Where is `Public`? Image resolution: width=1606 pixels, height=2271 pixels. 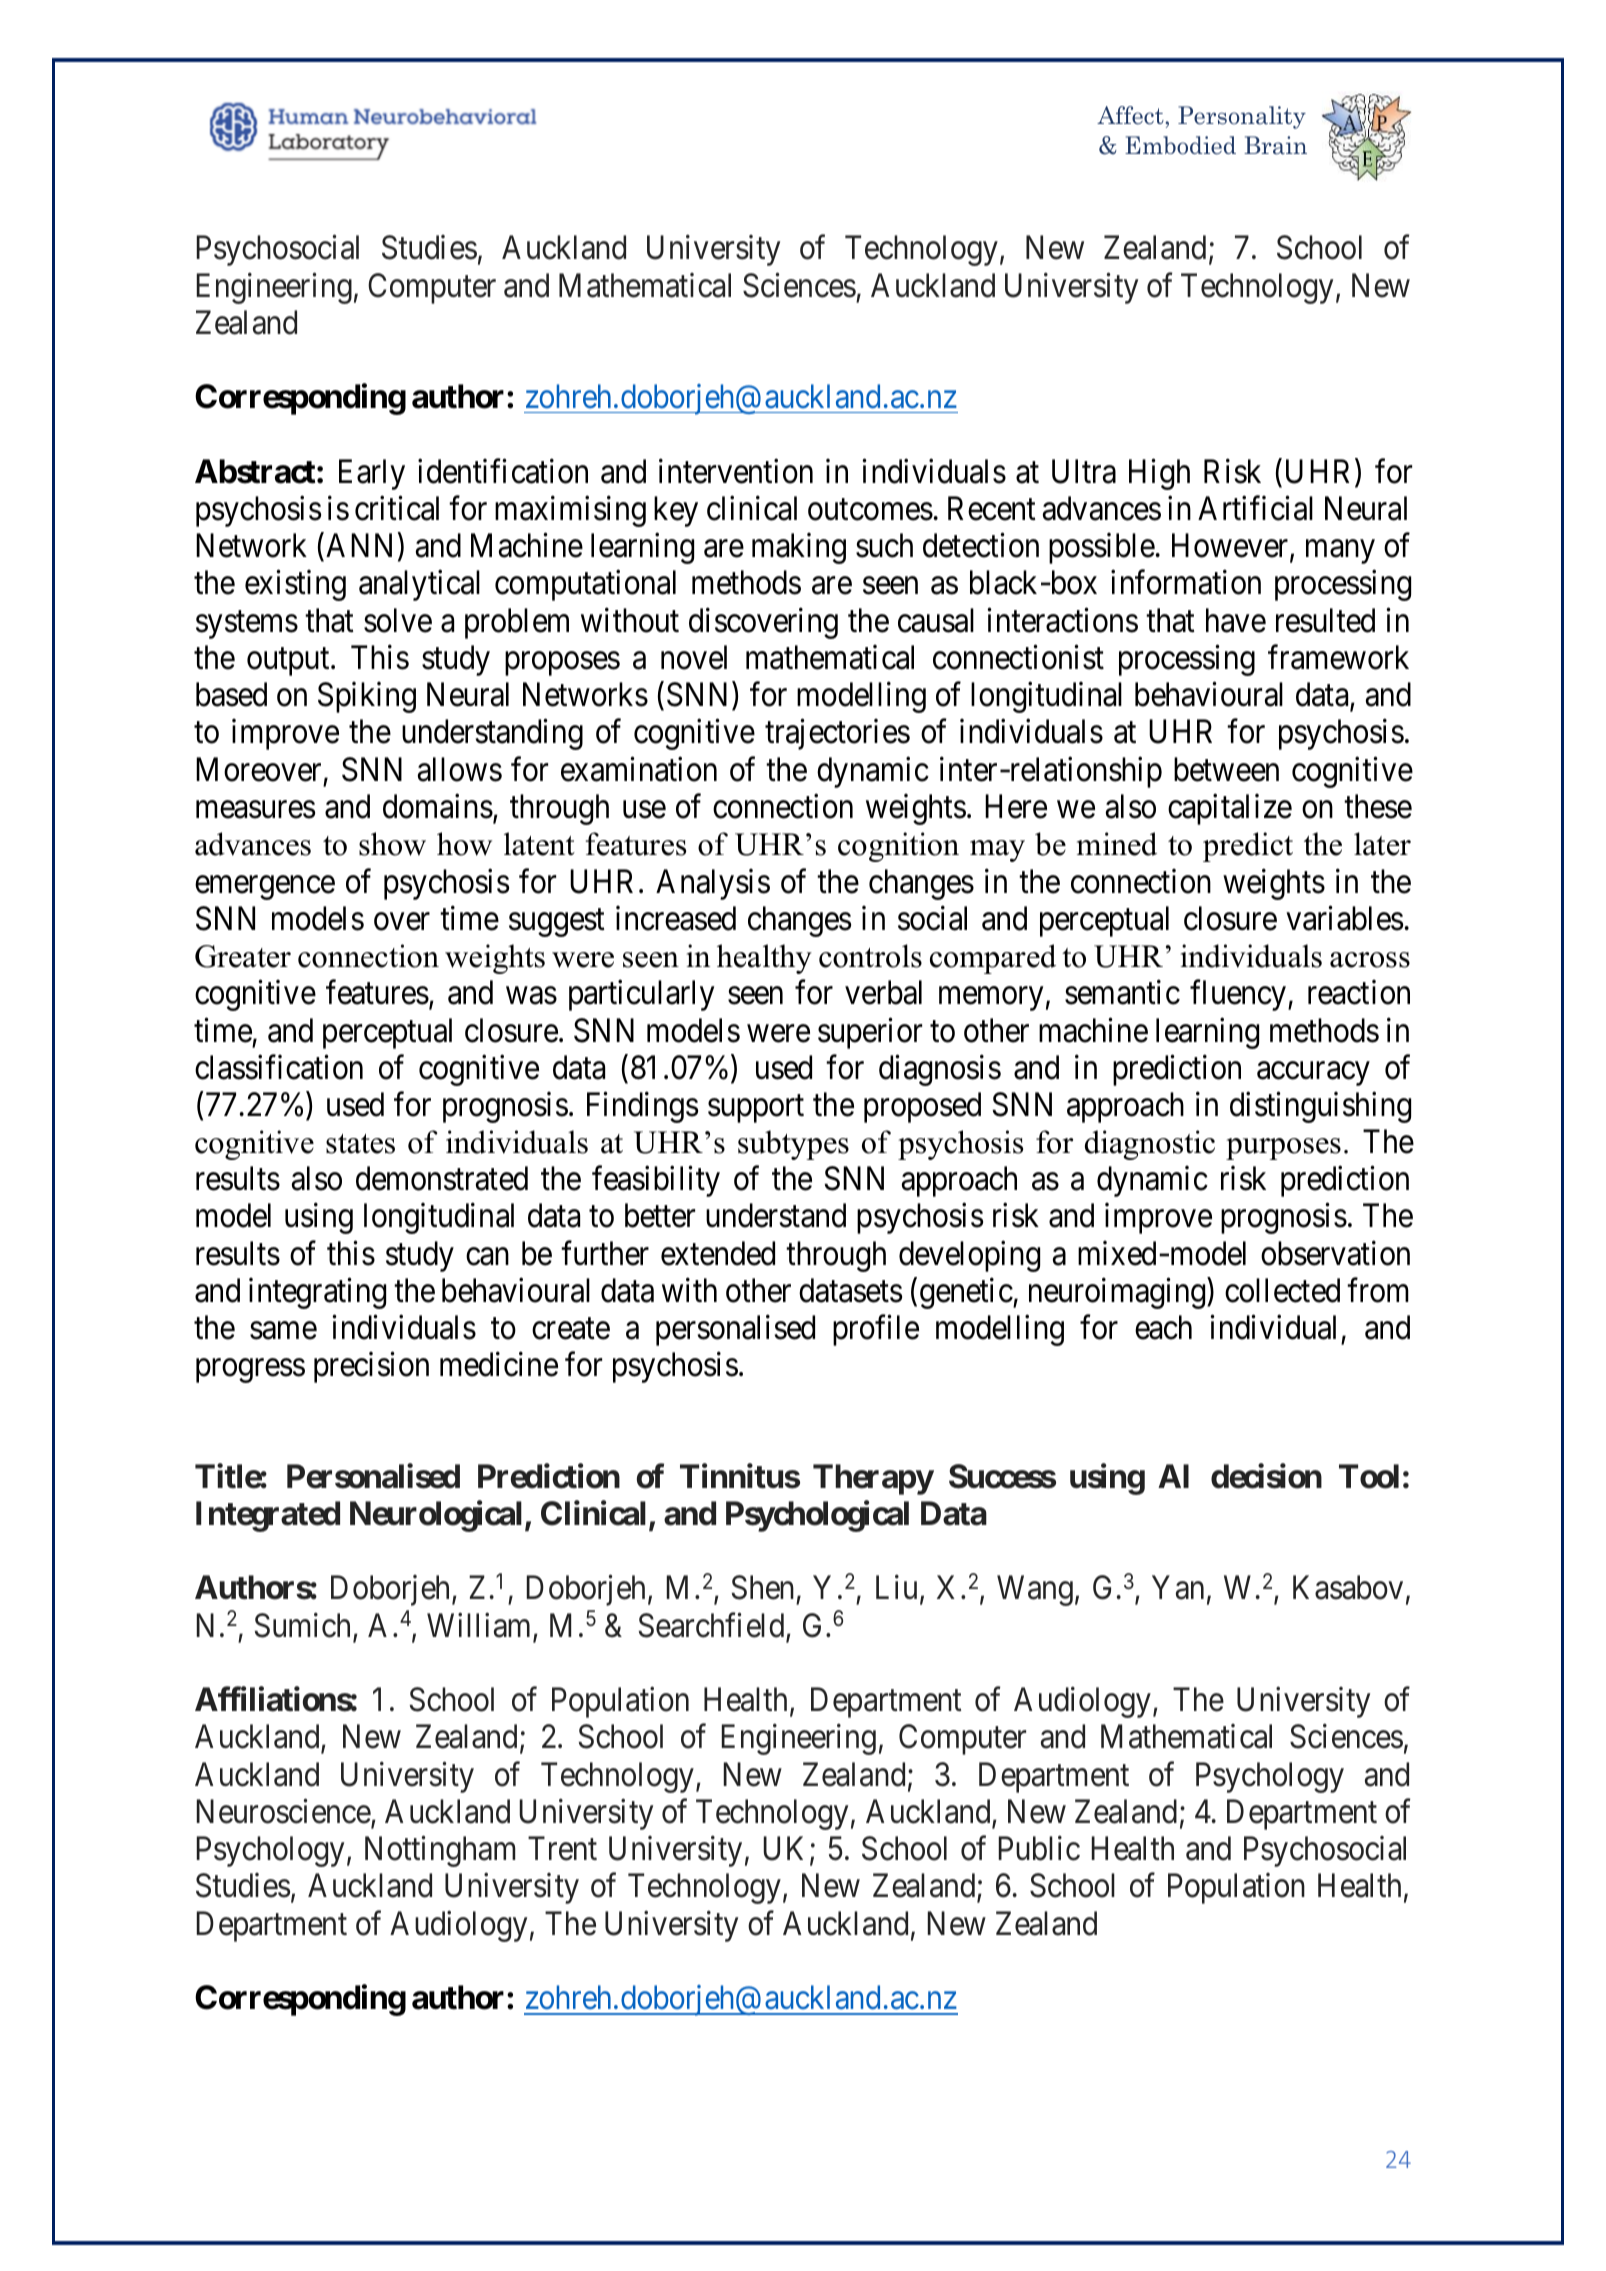 Public is located at coordinates (1039, 1848).
